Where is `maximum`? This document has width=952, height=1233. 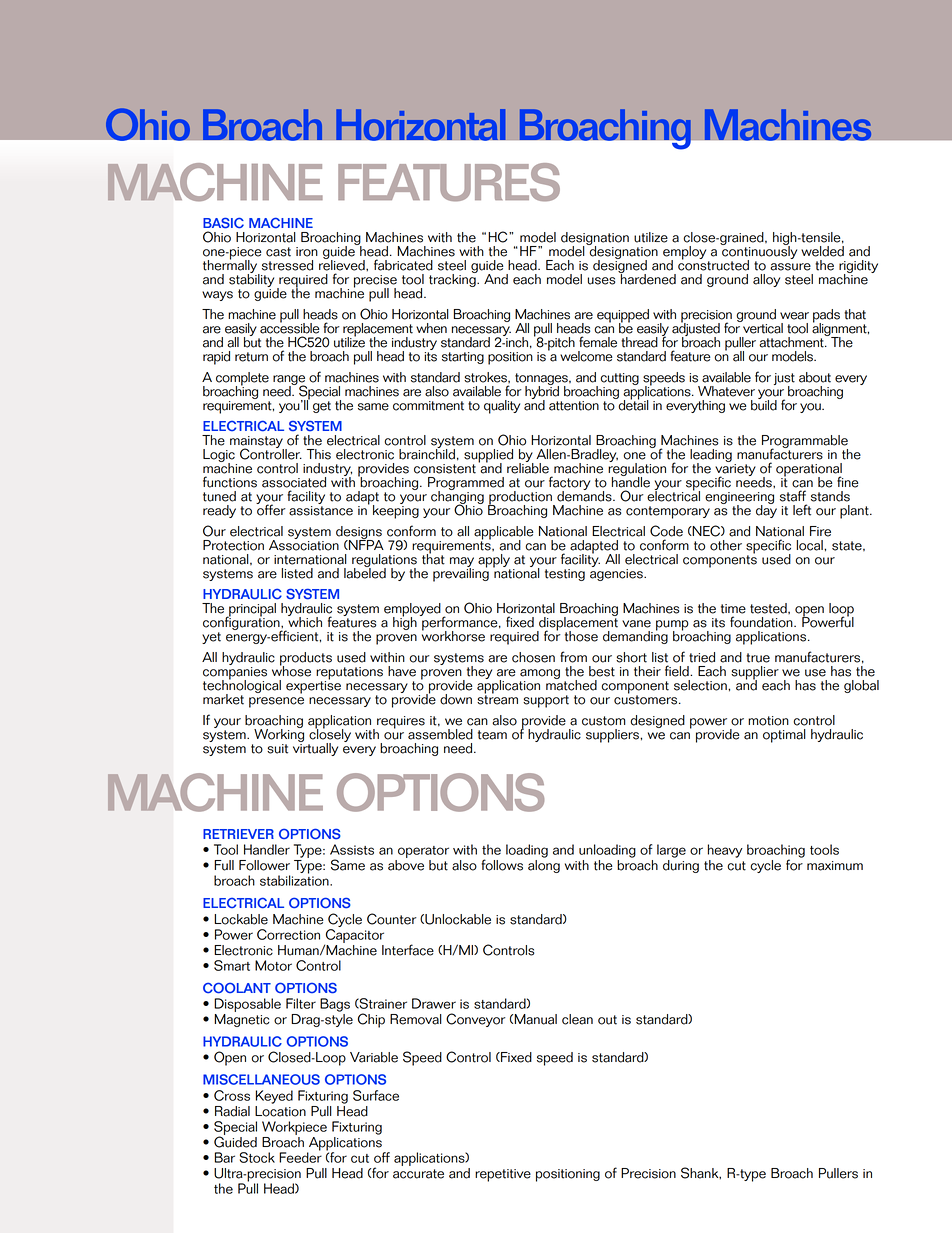 maximum is located at coordinates (835, 866).
